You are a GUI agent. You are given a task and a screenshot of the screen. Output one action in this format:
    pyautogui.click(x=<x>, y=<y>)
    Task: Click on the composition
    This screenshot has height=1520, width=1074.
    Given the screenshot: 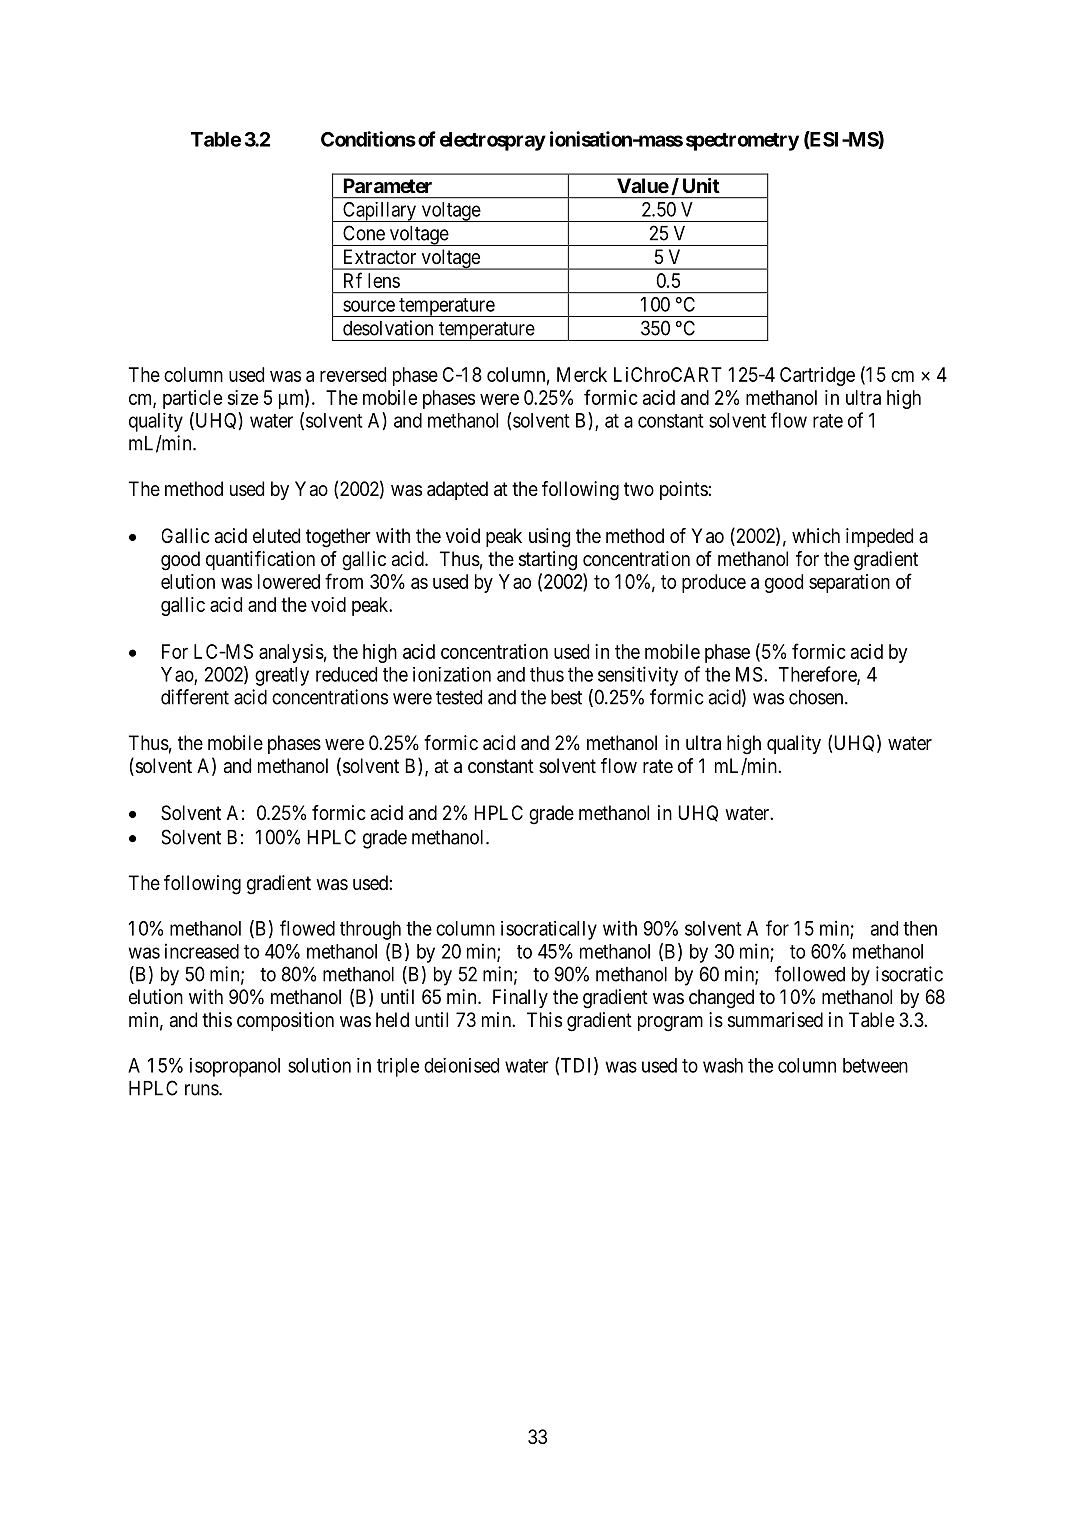 What is the action you would take?
    pyautogui.click(x=285, y=1021)
